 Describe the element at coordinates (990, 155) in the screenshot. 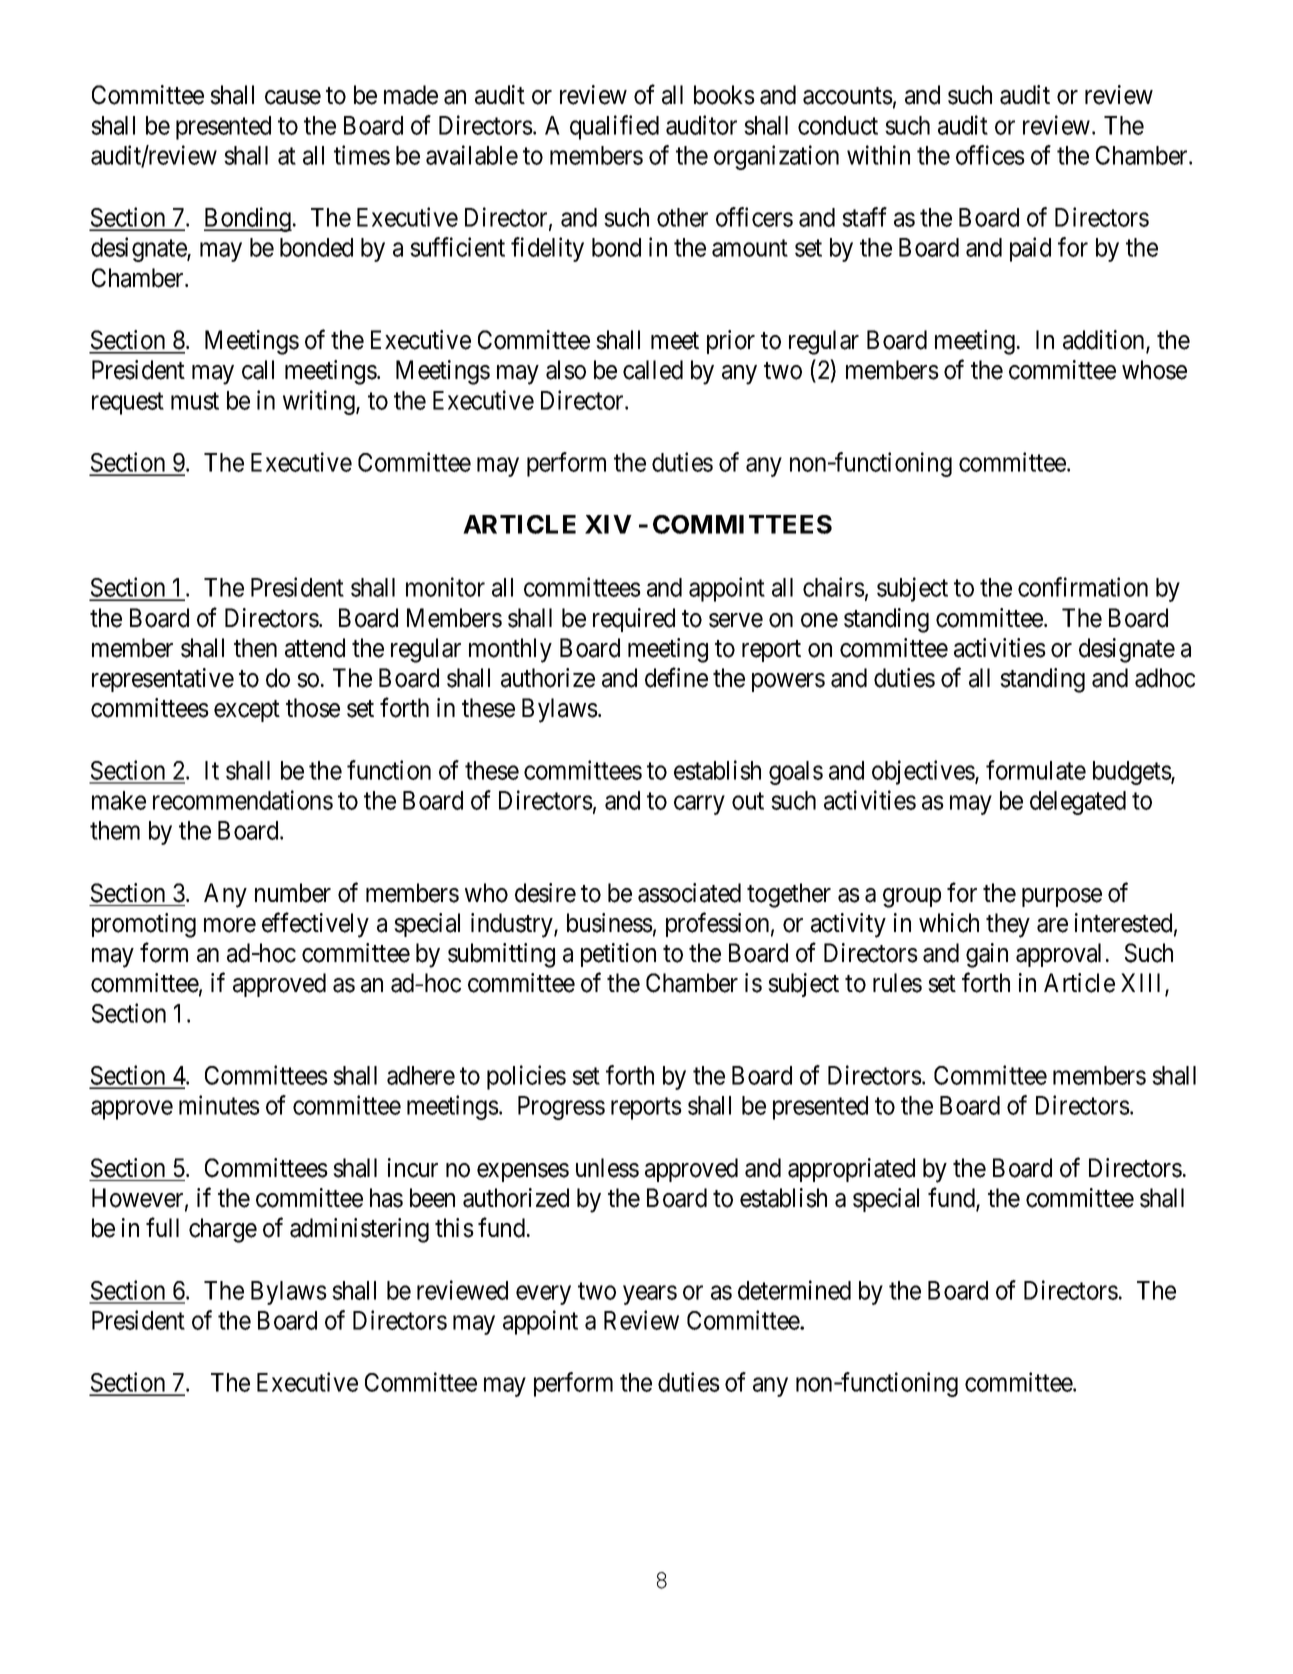

I see `offices` at that location.
